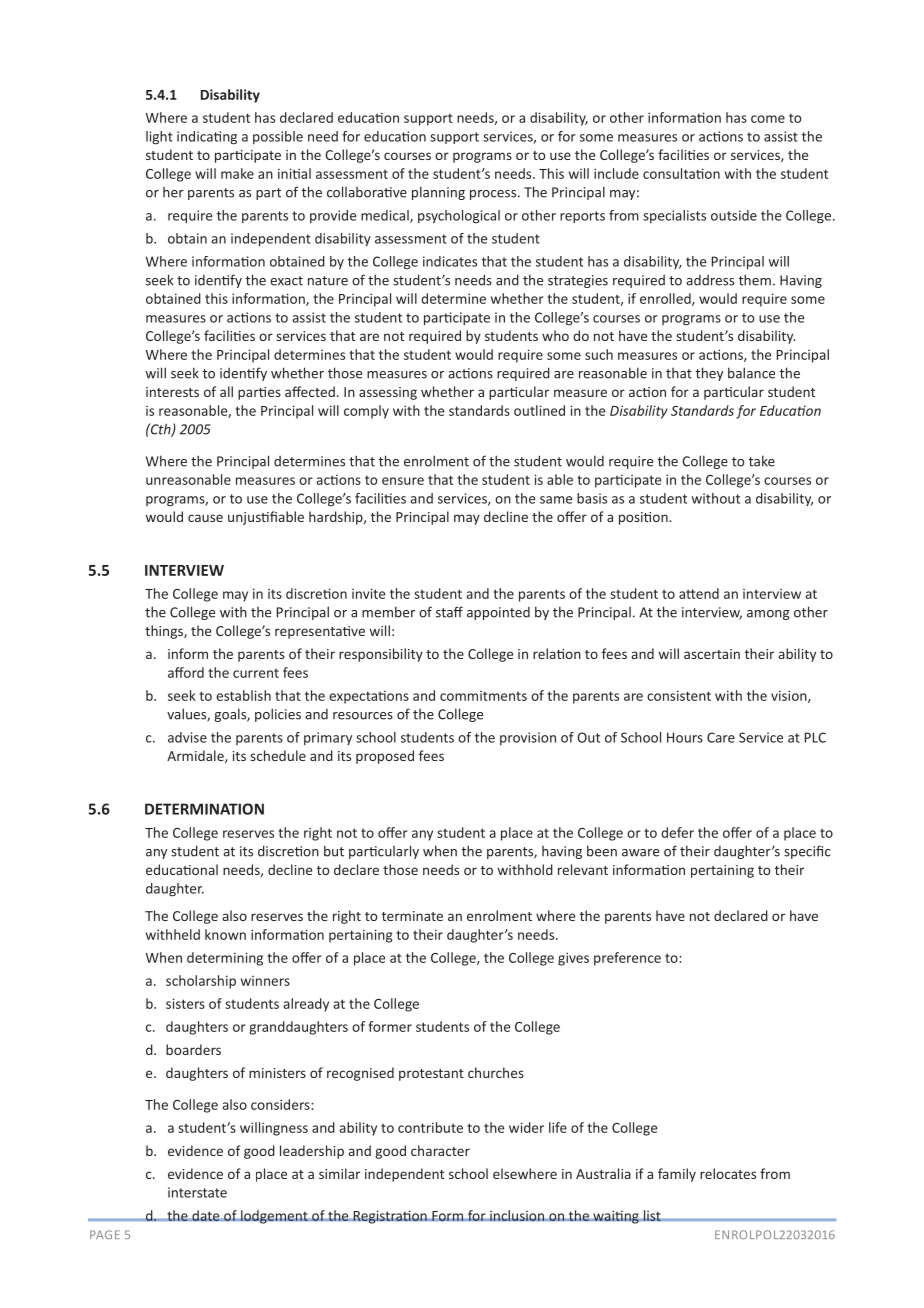  Describe the element at coordinates (403, 481) in the screenshot. I see `ensure` at that location.
